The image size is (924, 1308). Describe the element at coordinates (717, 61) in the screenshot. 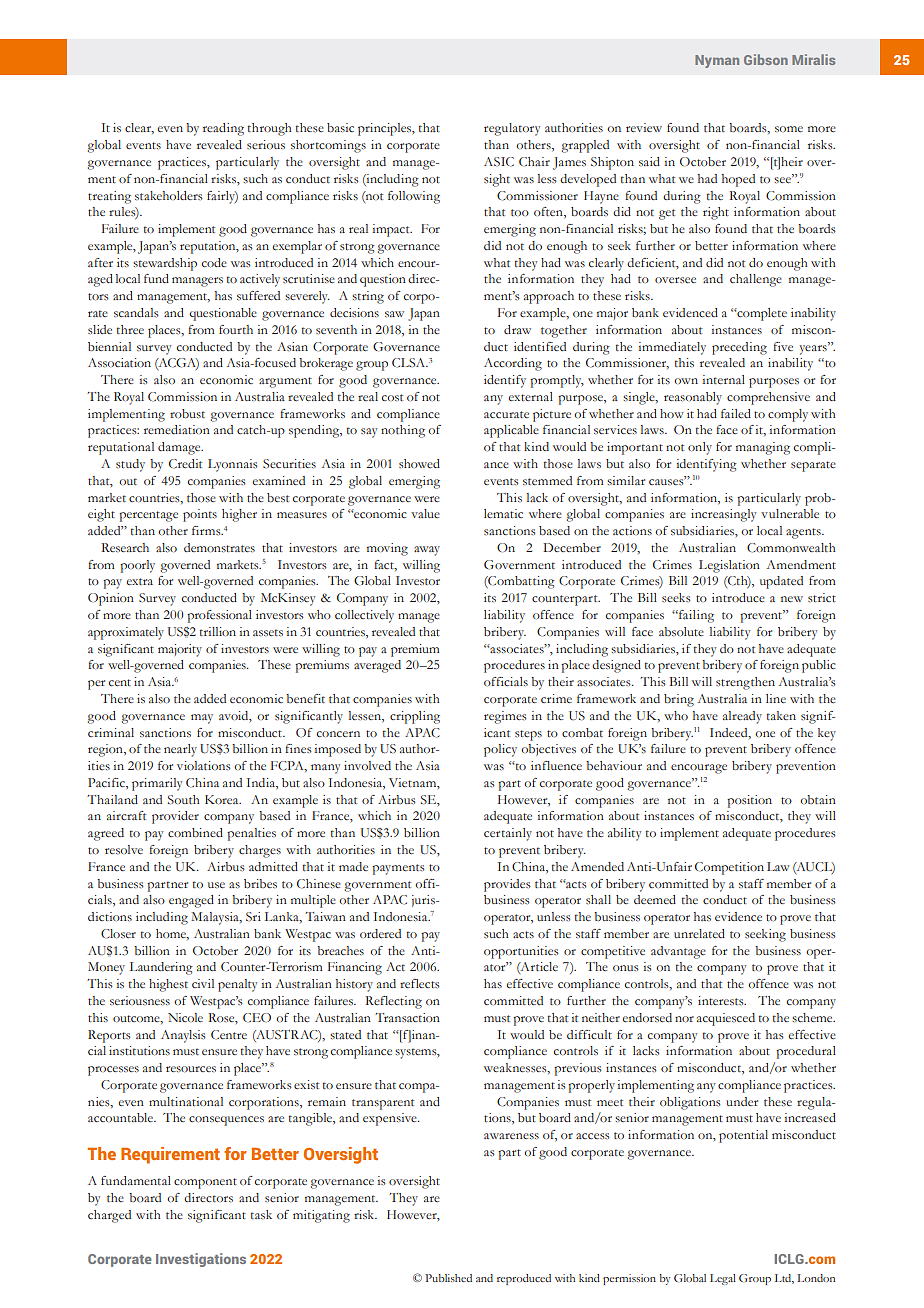

I see `Nyman` at that location.
